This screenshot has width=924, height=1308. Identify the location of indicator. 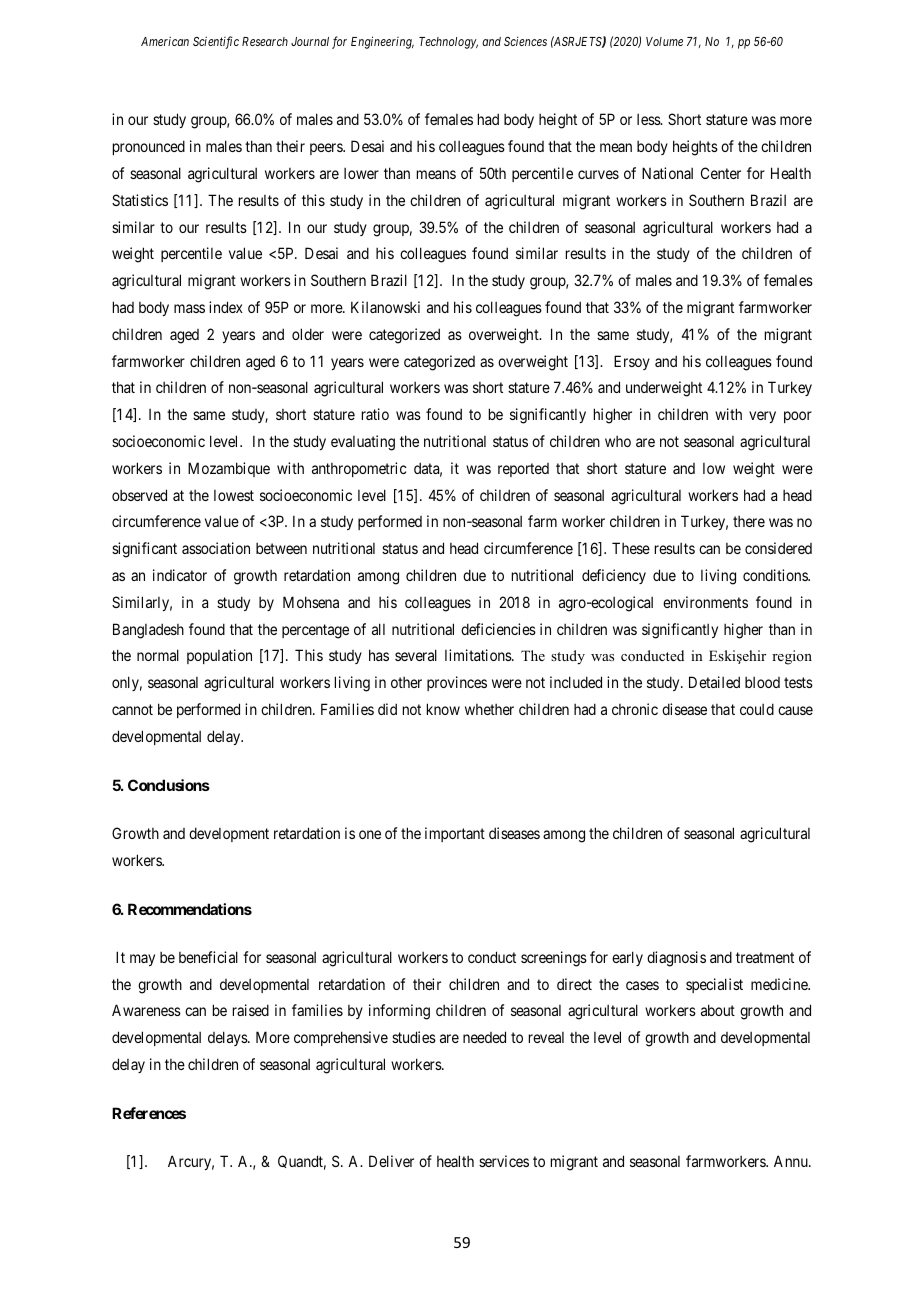
(180, 575).
